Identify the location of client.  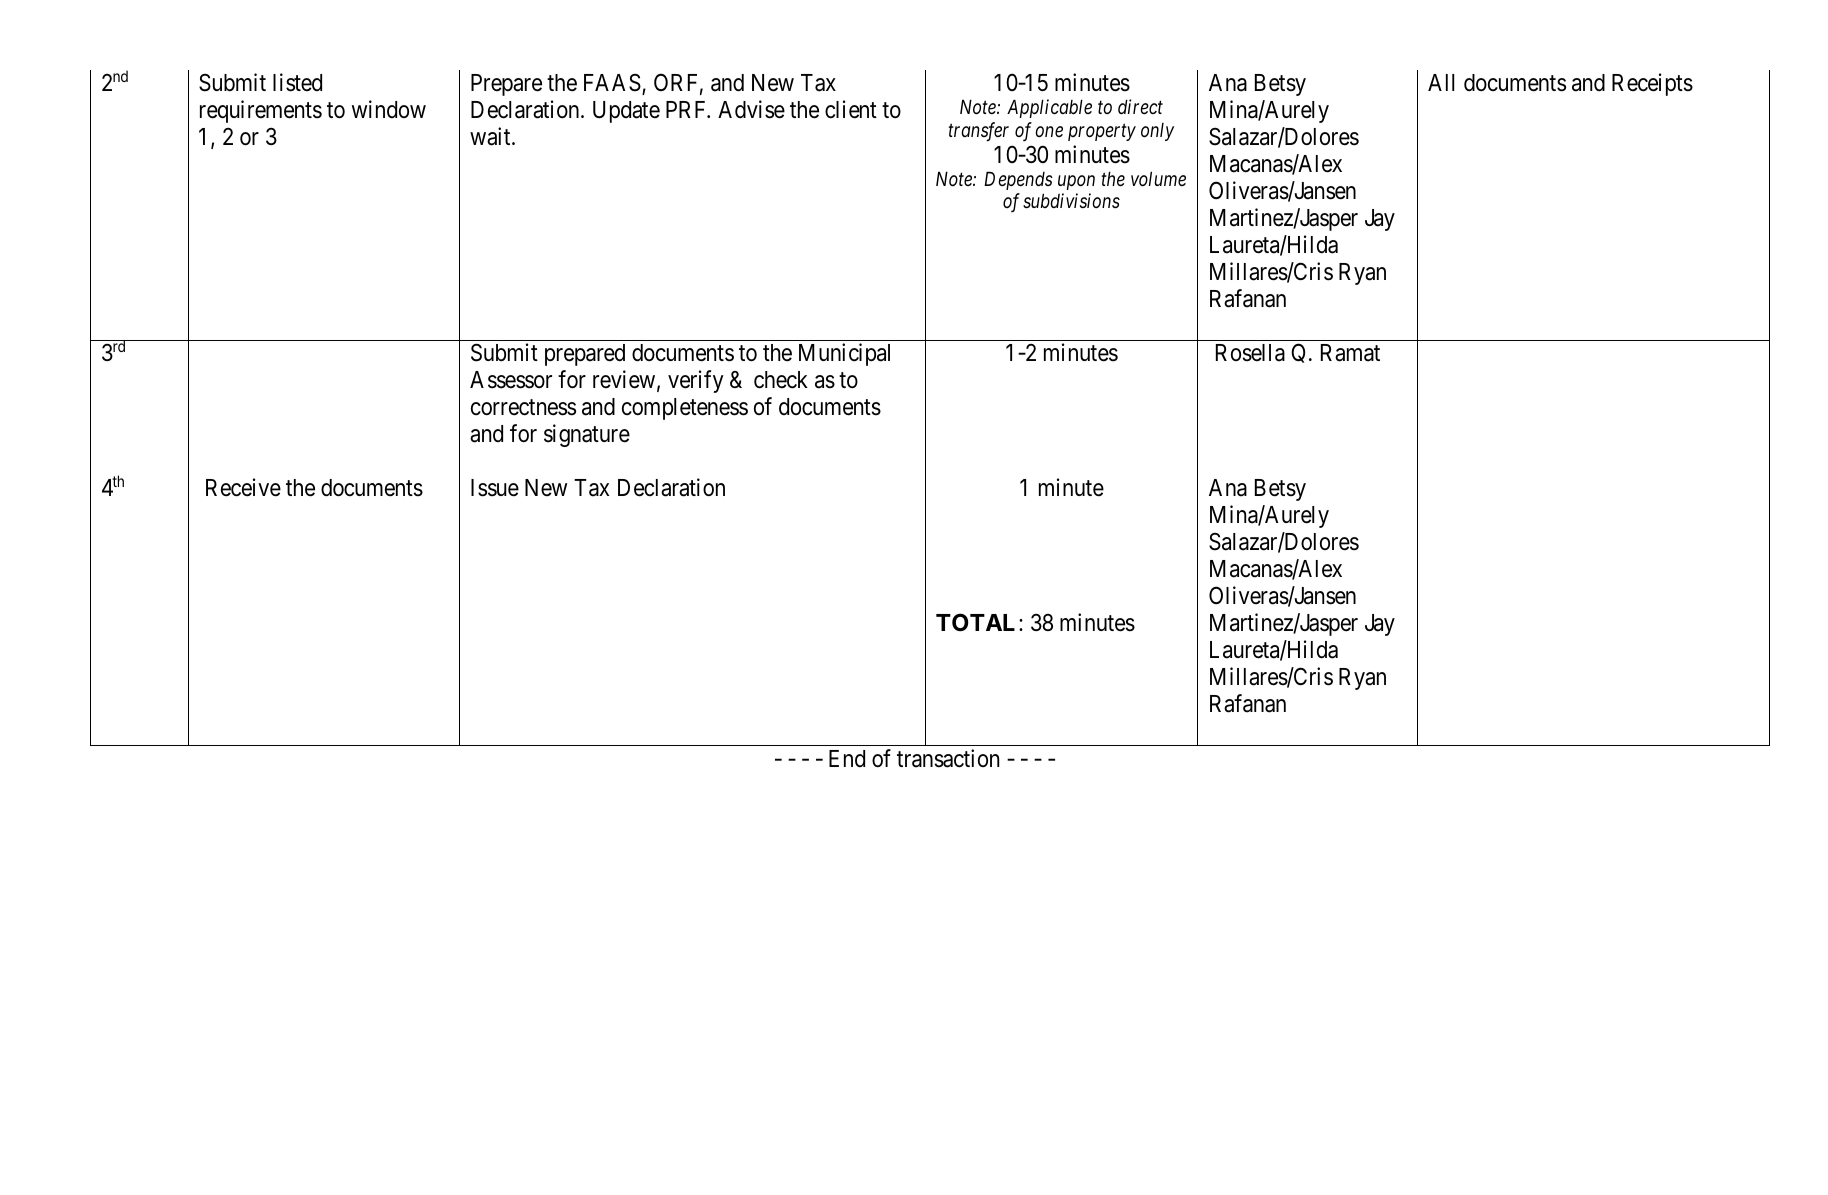
(851, 109).
